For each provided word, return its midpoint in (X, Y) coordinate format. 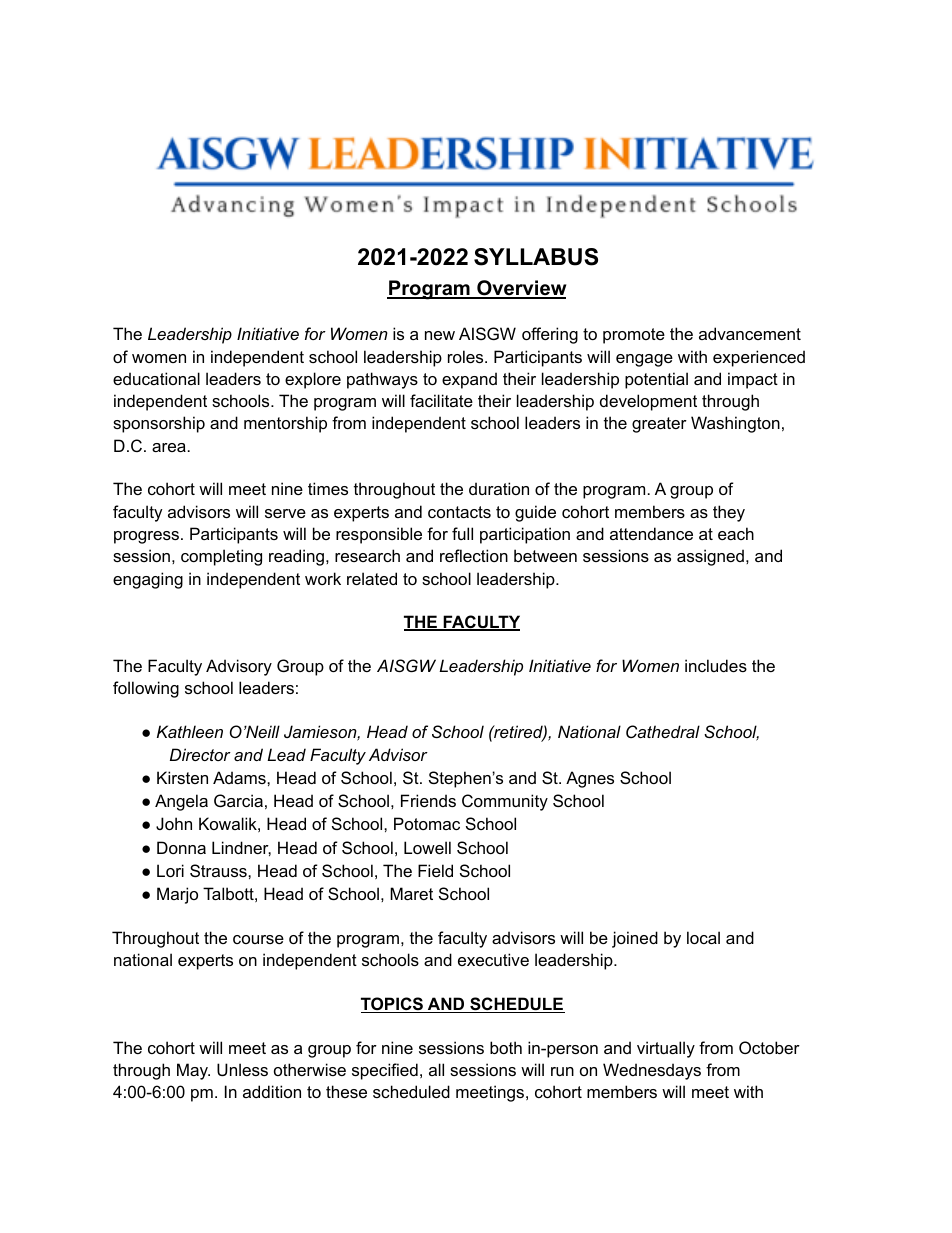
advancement (750, 333)
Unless (242, 1069)
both (506, 1047)
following (146, 689)
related (372, 578)
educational (156, 378)
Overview (521, 289)
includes (716, 665)
